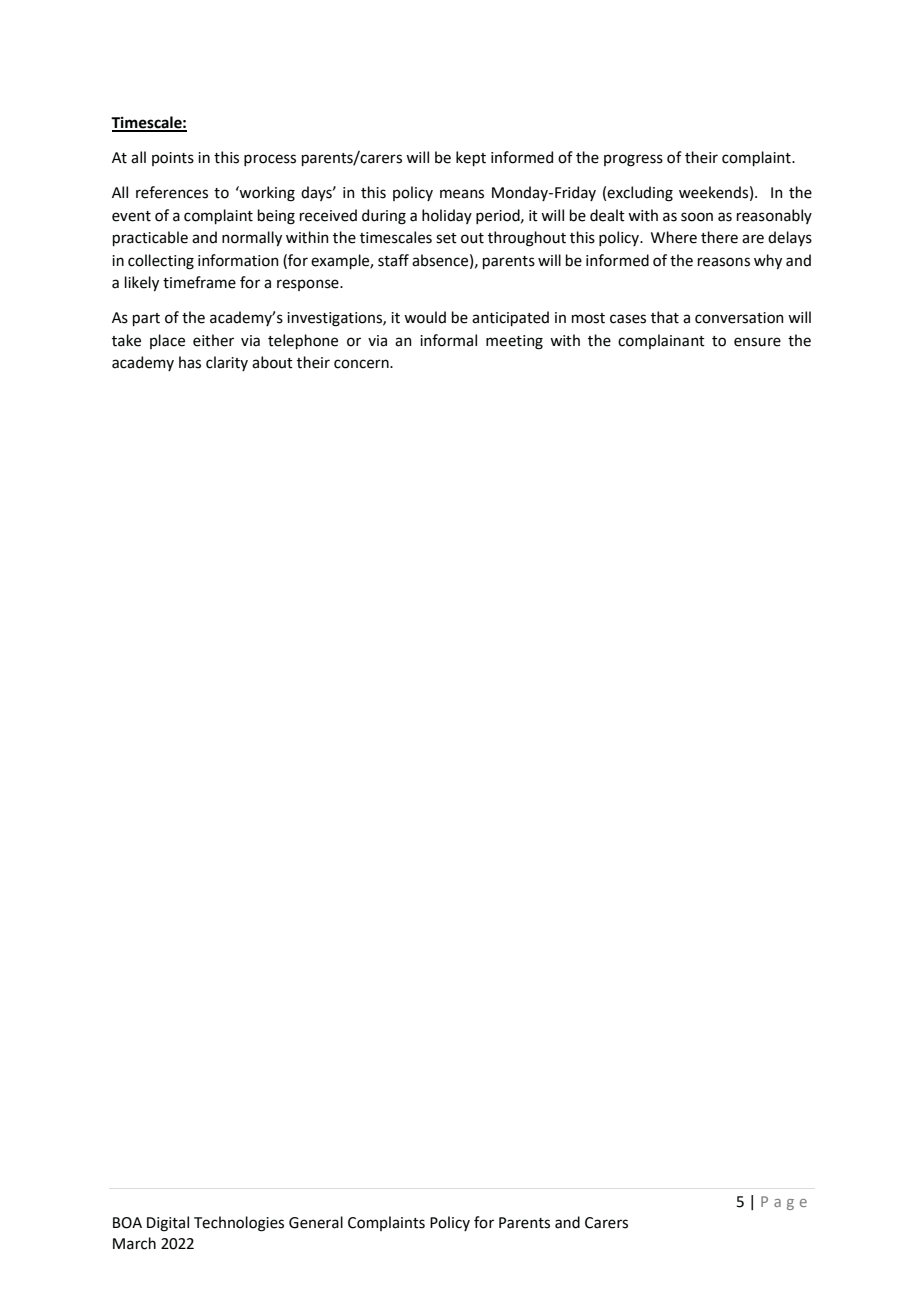 The image size is (924, 1308). What do you see at coordinates (697, 217) in the image?
I see `soon` at bounding box center [697, 217].
